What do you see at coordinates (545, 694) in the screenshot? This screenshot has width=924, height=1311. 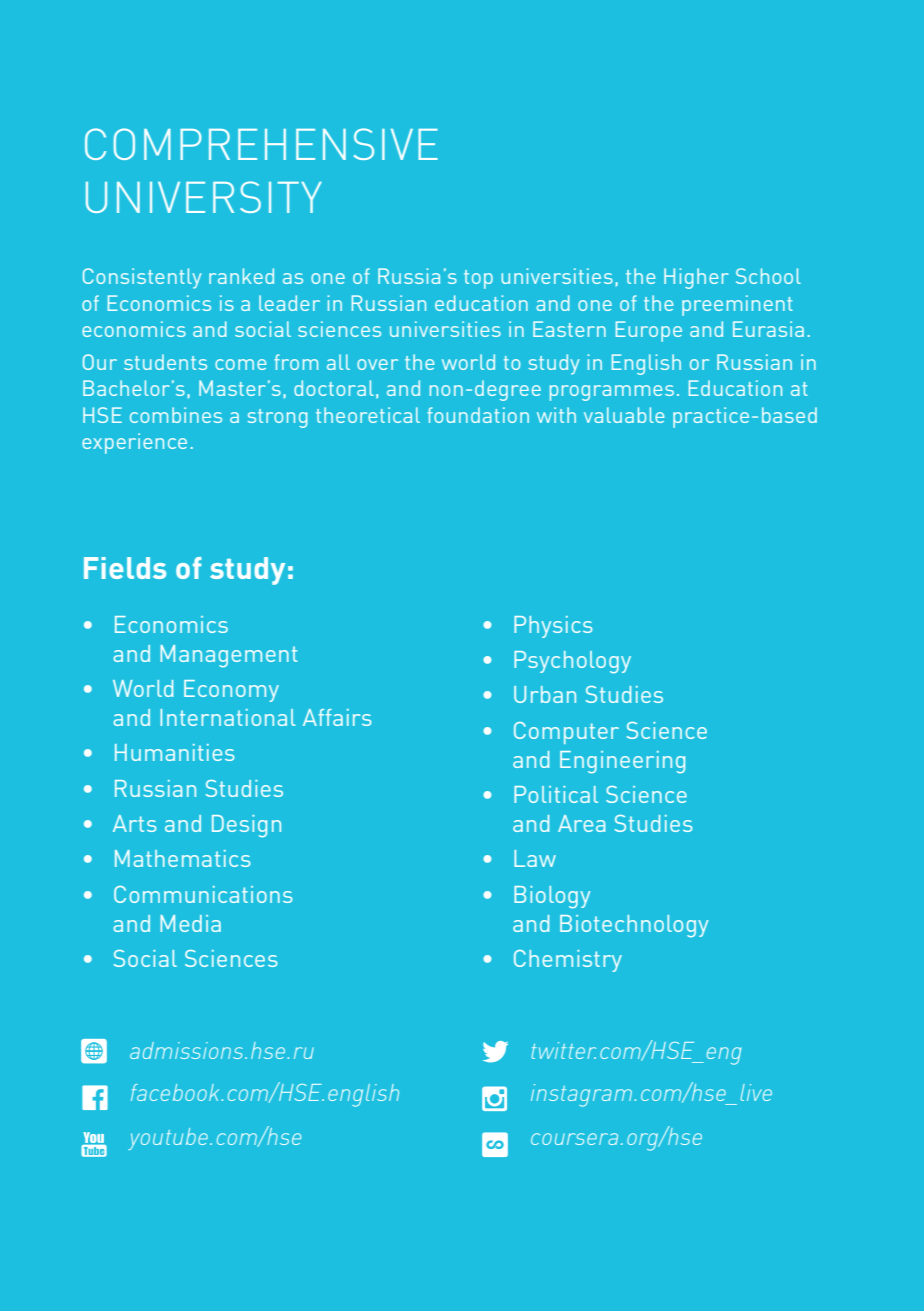 I see `Urban` at bounding box center [545, 694].
